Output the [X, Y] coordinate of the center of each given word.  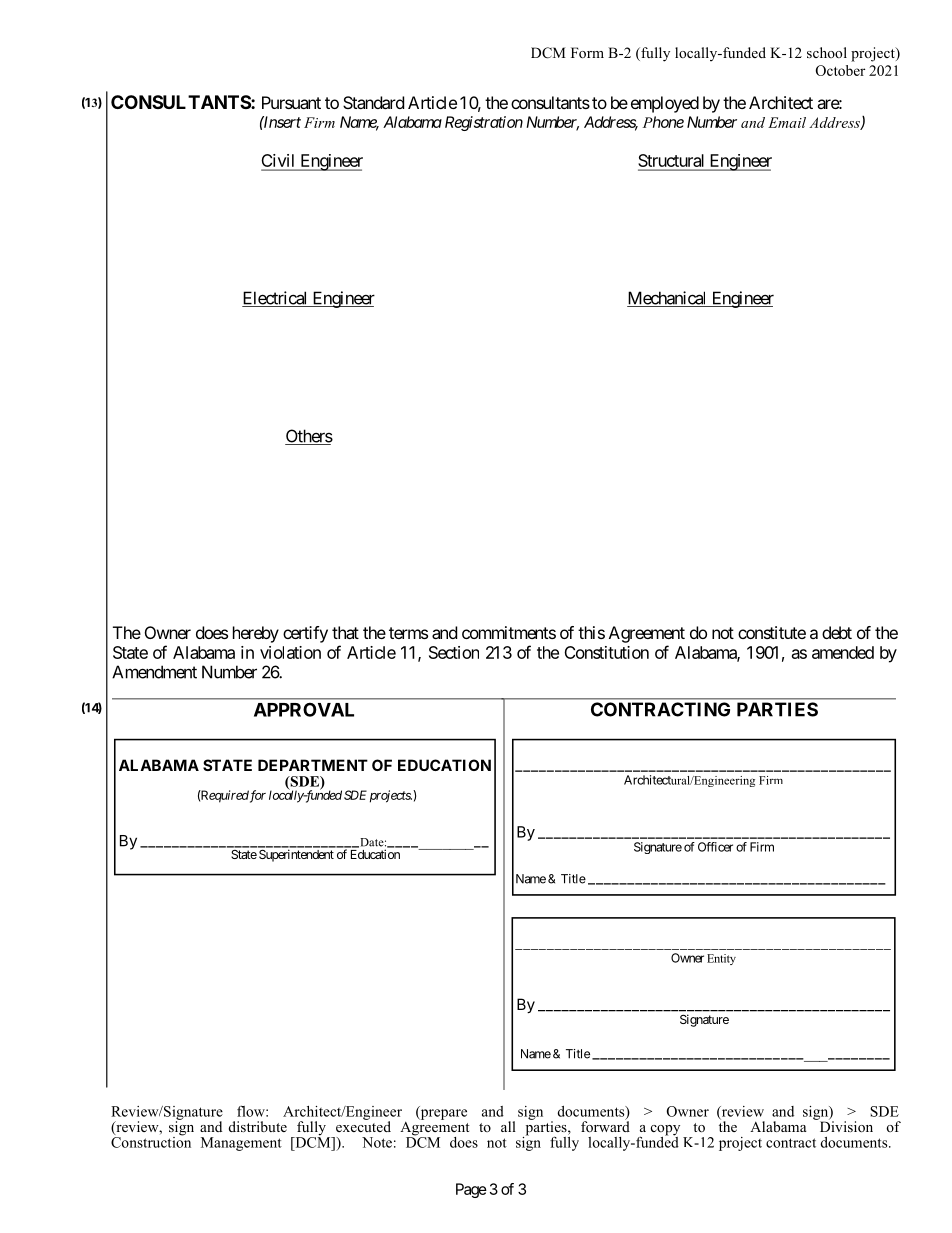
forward [605, 1125]
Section [454, 652]
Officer [715, 847]
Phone [663, 122]
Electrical [276, 299]
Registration [484, 123]
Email [787, 122]
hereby [256, 634]
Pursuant [291, 102]
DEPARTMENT [313, 765]
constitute [772, 632]
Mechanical [668, 299]
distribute [258, 1126]
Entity [721, 959]
